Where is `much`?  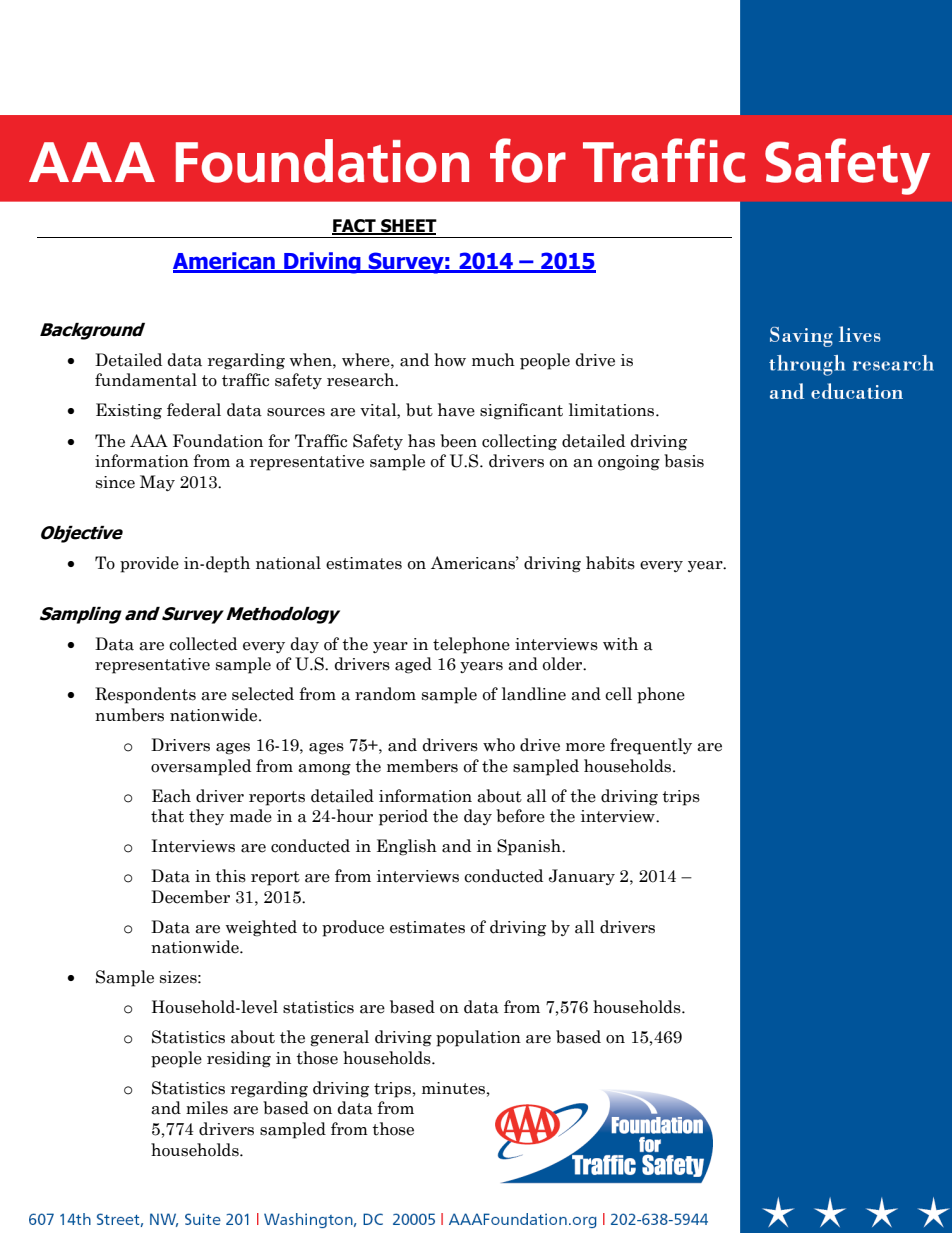 much is located at coordinates (493, 360).
